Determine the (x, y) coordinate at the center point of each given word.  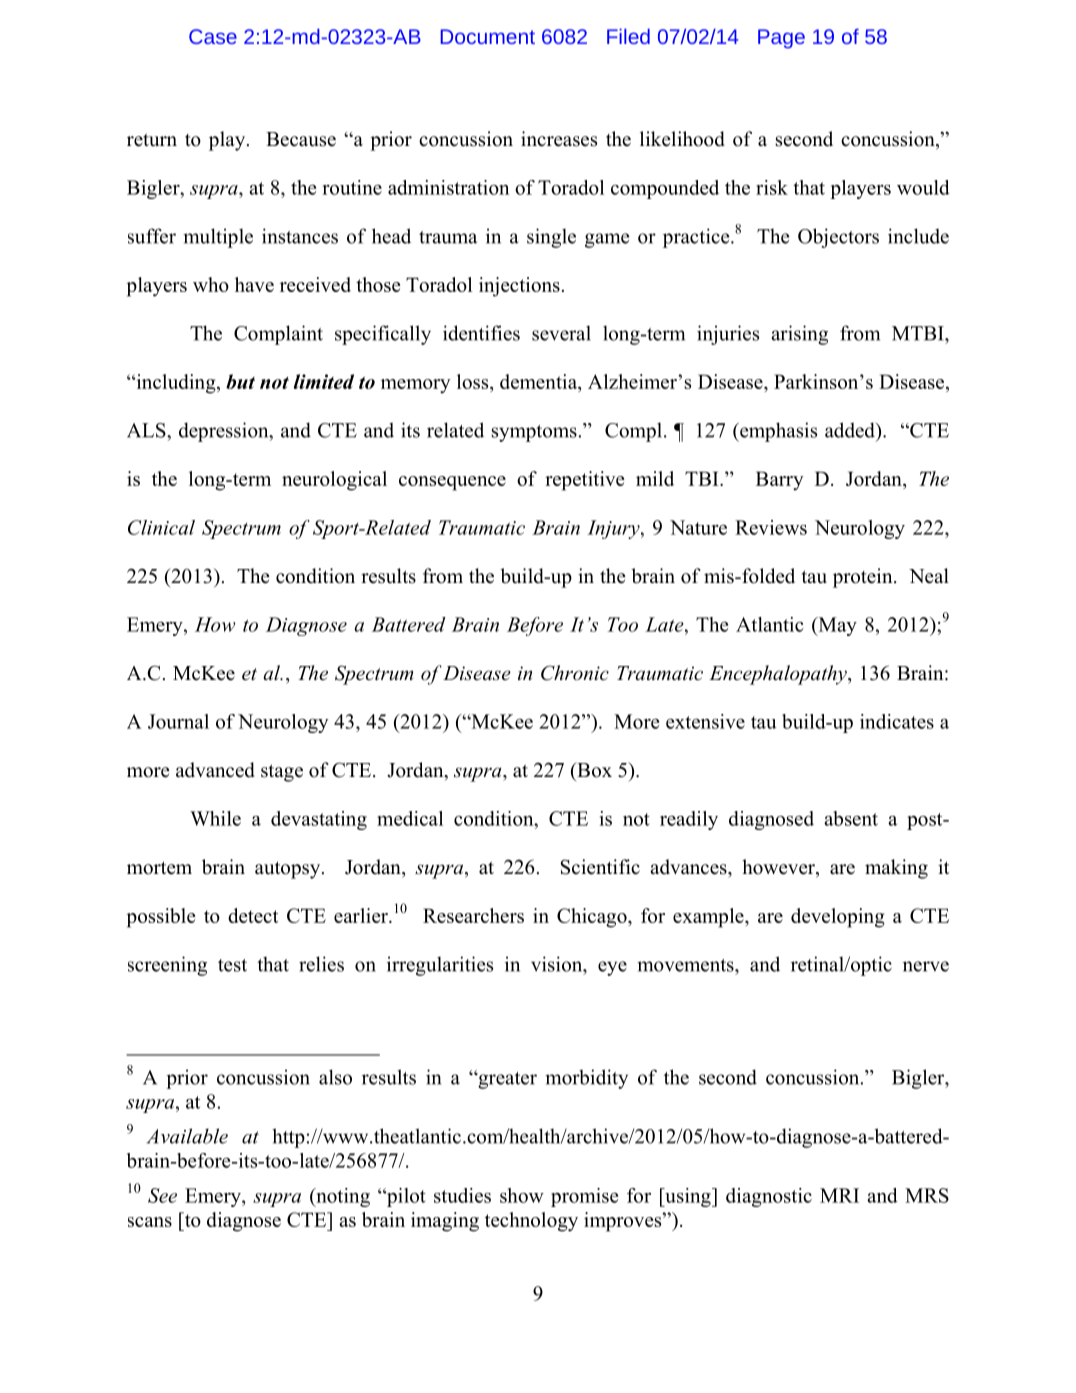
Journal (178, 721)
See (162, 1195)
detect (253, 915)
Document (488, 36)
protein (864, 578)
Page (781, 39)
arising (800, 335)
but (240, 381)
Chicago (593, 918)
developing (838, 918)
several (561, 333)
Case (213, 36)
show (522, 1195)
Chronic (575, 673)
